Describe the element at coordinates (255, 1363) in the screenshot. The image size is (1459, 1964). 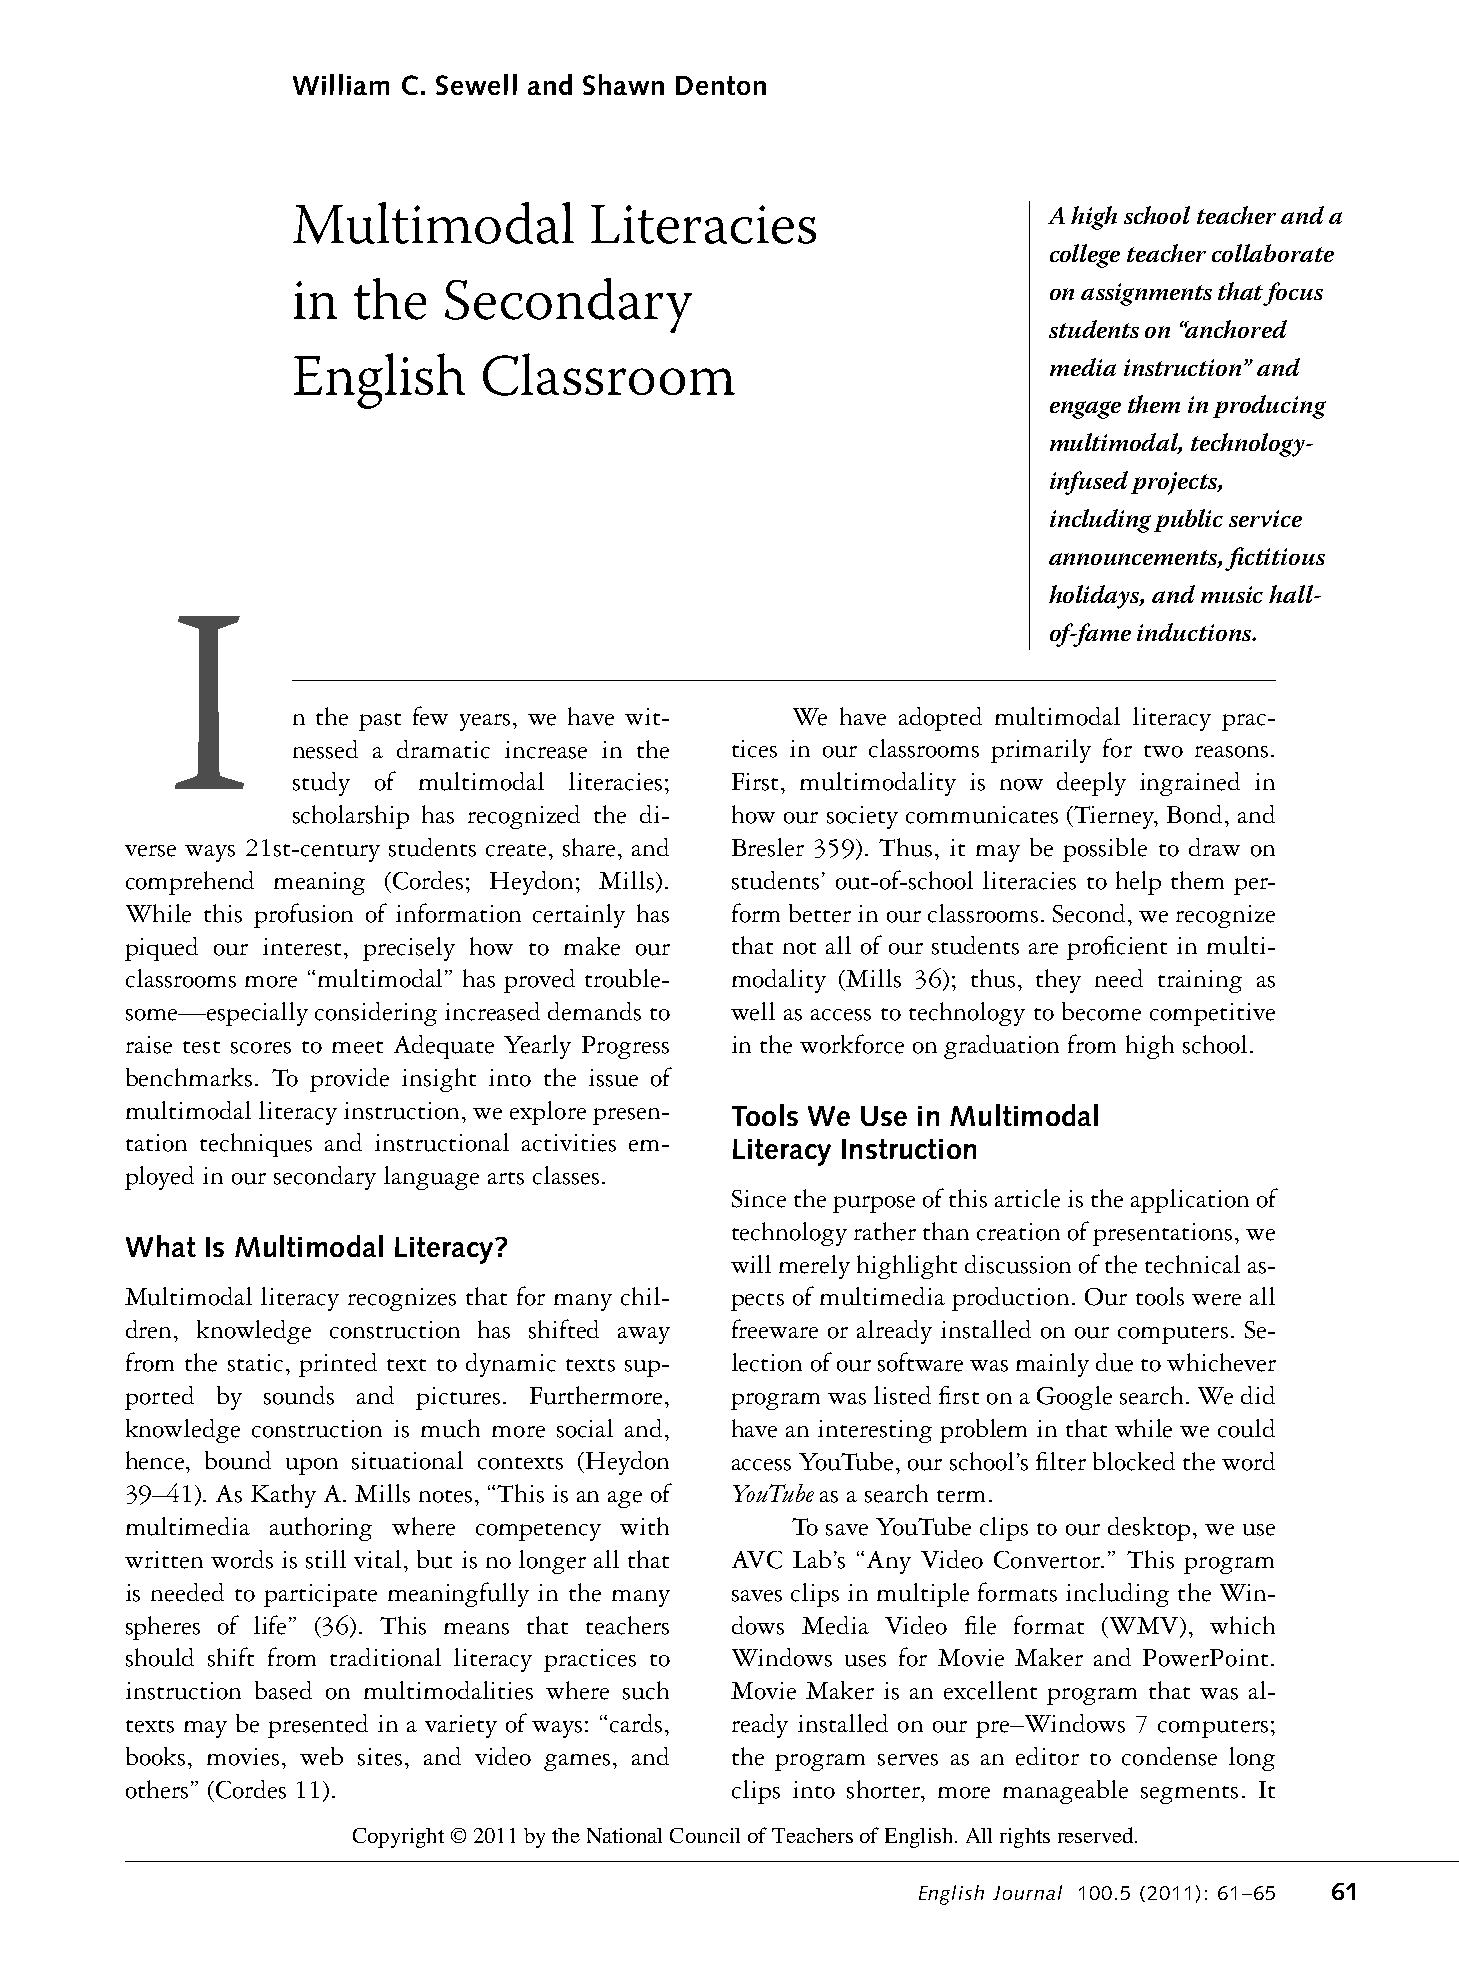
I see `static` at that location.
